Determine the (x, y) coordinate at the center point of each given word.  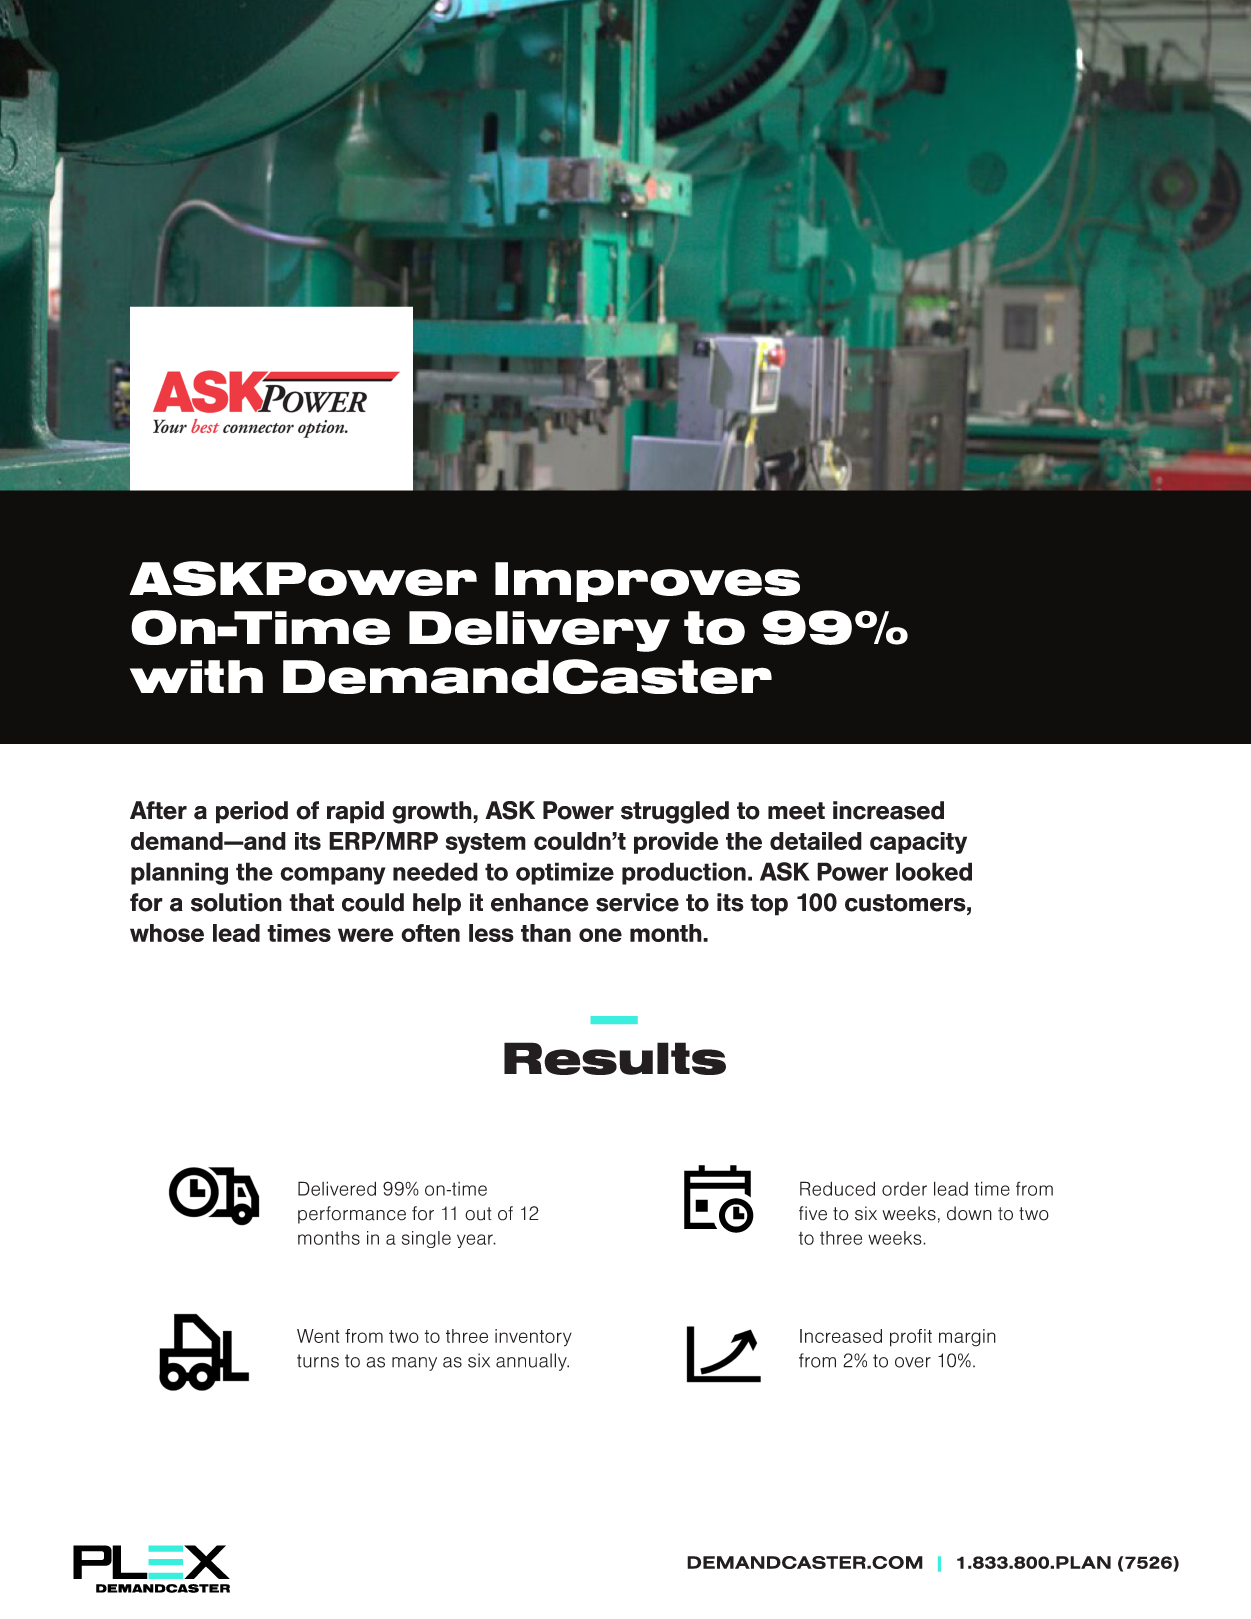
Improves (647, 582)
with (196, 676)
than (546, 933)
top (769, 905)
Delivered (337, 1188)
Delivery (539, 631)
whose (167, 933)
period (252, 812)
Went (318, 1336)
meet (796, 811)
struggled (675, 812)
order (904, 1189)
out (478, 1214)
